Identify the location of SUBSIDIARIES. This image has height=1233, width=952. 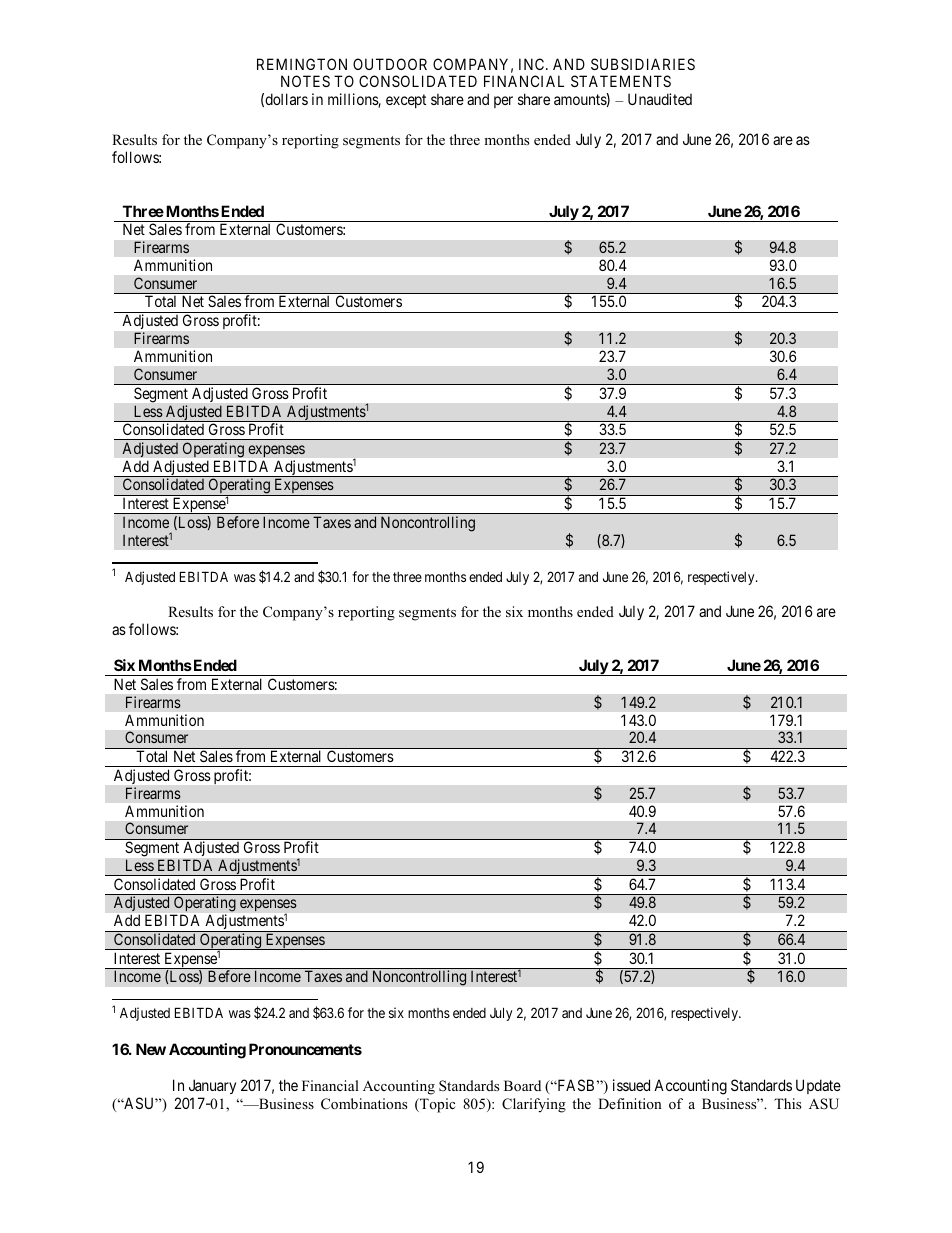
(643, 64).
